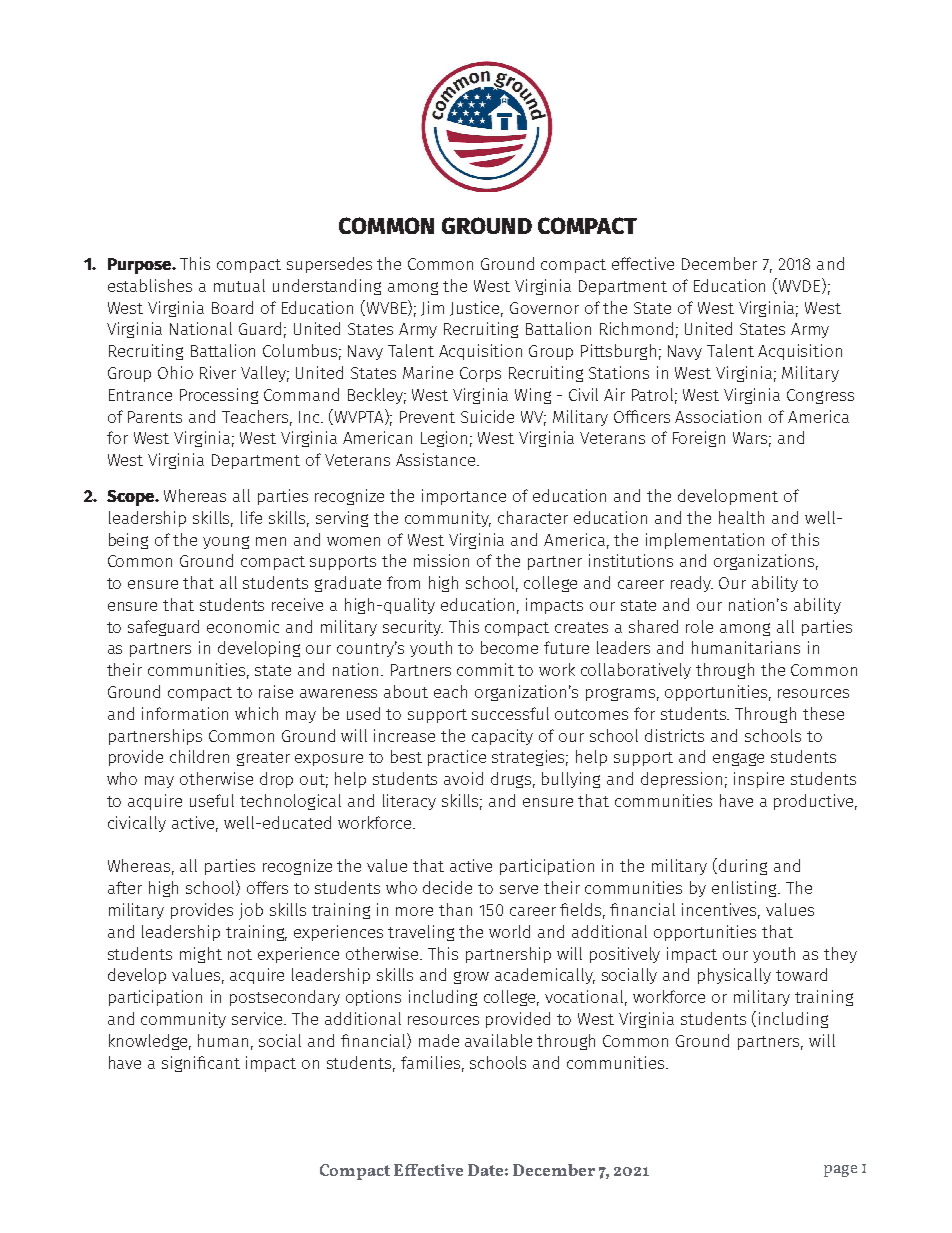  Describe the element at coordinates (476, 309) in the image. I see `Justice` at that location.
